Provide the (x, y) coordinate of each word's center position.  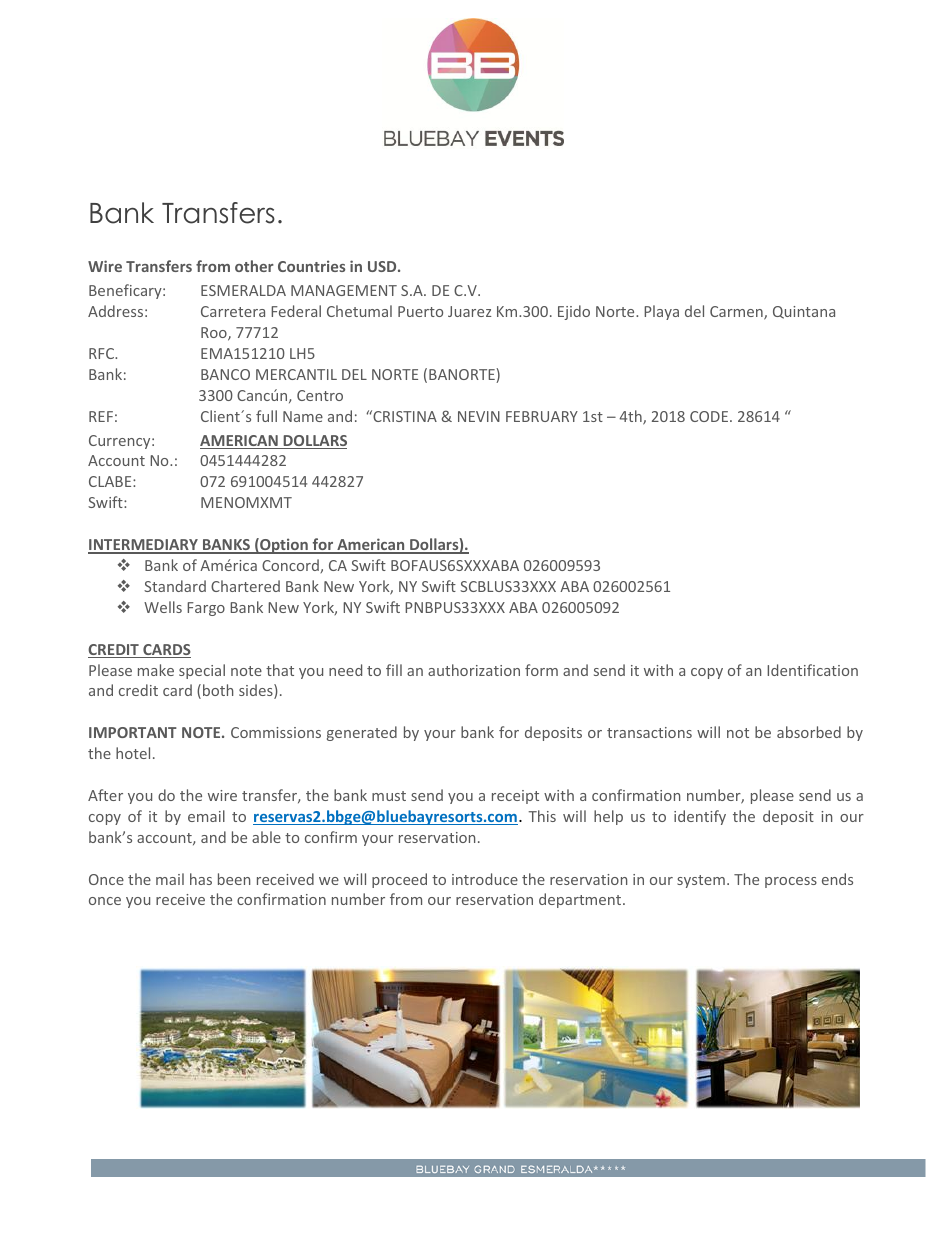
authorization (474, 670)
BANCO (225, 374)
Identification (812, 670)
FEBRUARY (542, 416)
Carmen (737, 313)
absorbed (809, 732)
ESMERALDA (243, 290)
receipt (515, 797)
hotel (133, 753)
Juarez (470, 311)
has (201, 879)
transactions (649, 732)
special (202, 671)
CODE (710, 416)
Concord (291, 566)
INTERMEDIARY (144, 546)
